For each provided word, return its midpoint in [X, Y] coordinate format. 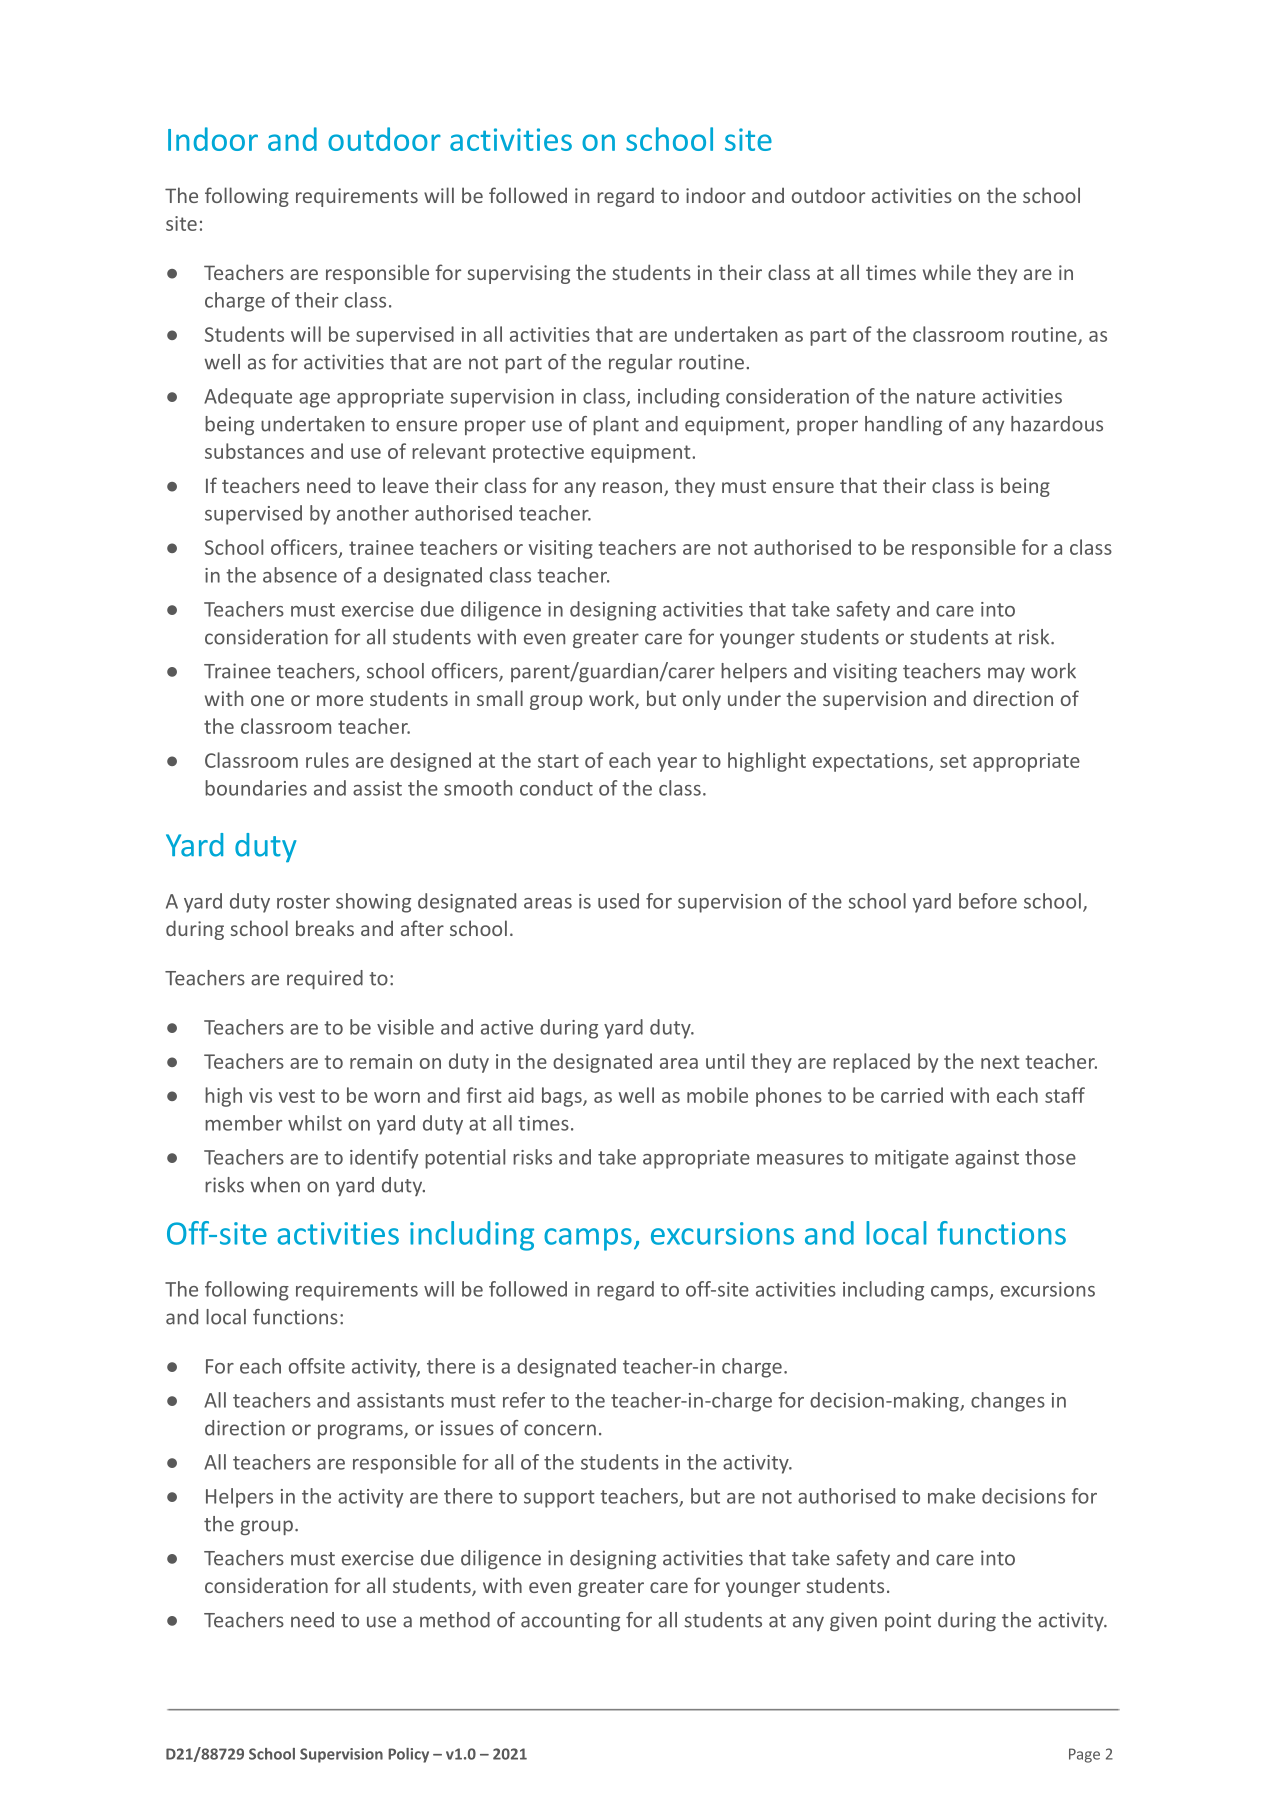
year [677, 764]
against [987, 1159]
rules [327, 760]
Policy [408, 1755]
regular [640, 363]
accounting [570, 1621]
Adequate [248, 398]
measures [800, 1159]
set [953, 761]
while [947, 272]
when [275, 1185]
